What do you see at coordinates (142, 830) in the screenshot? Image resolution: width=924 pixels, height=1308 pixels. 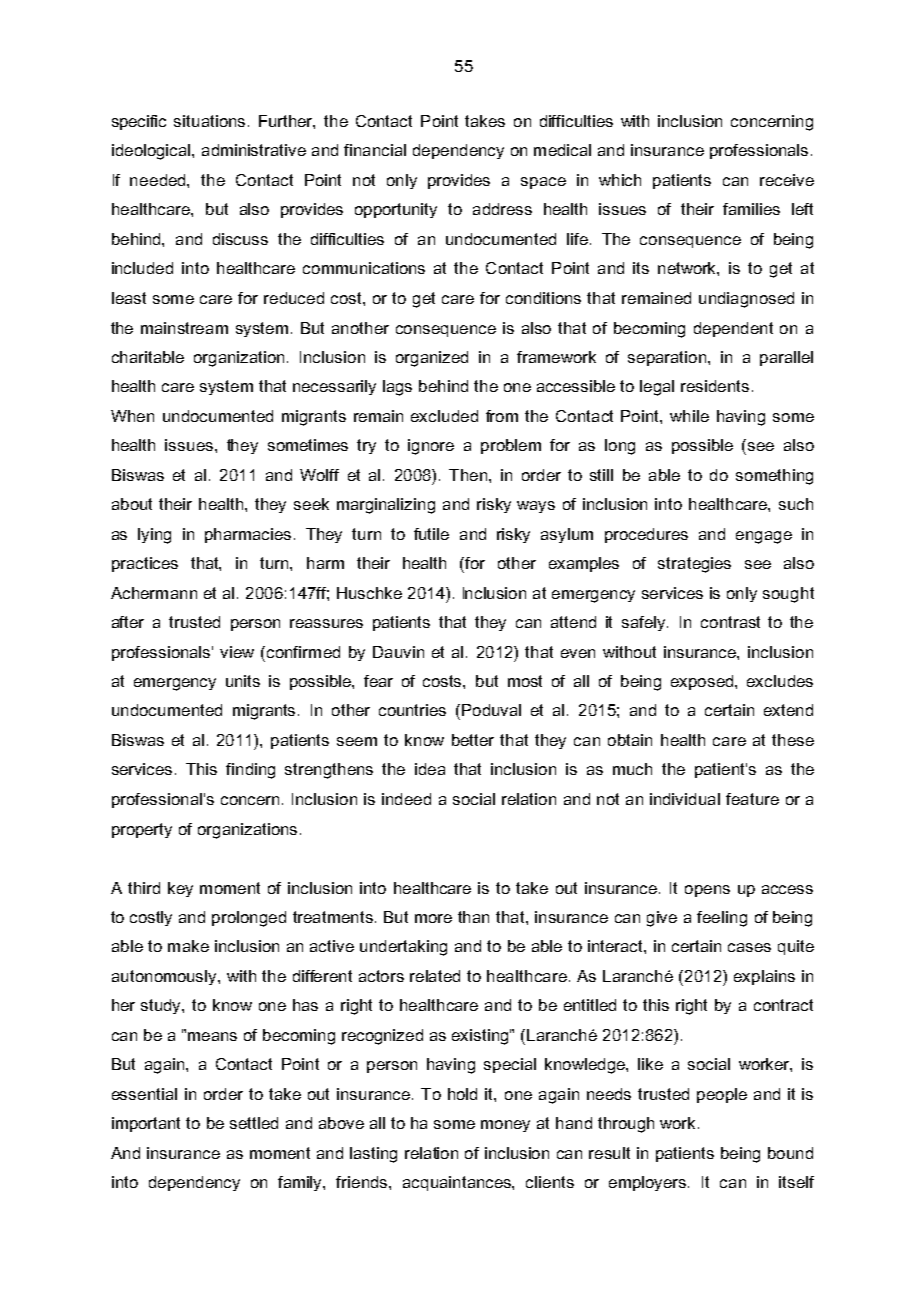 I see `property` at bounding box center [142, 830].
